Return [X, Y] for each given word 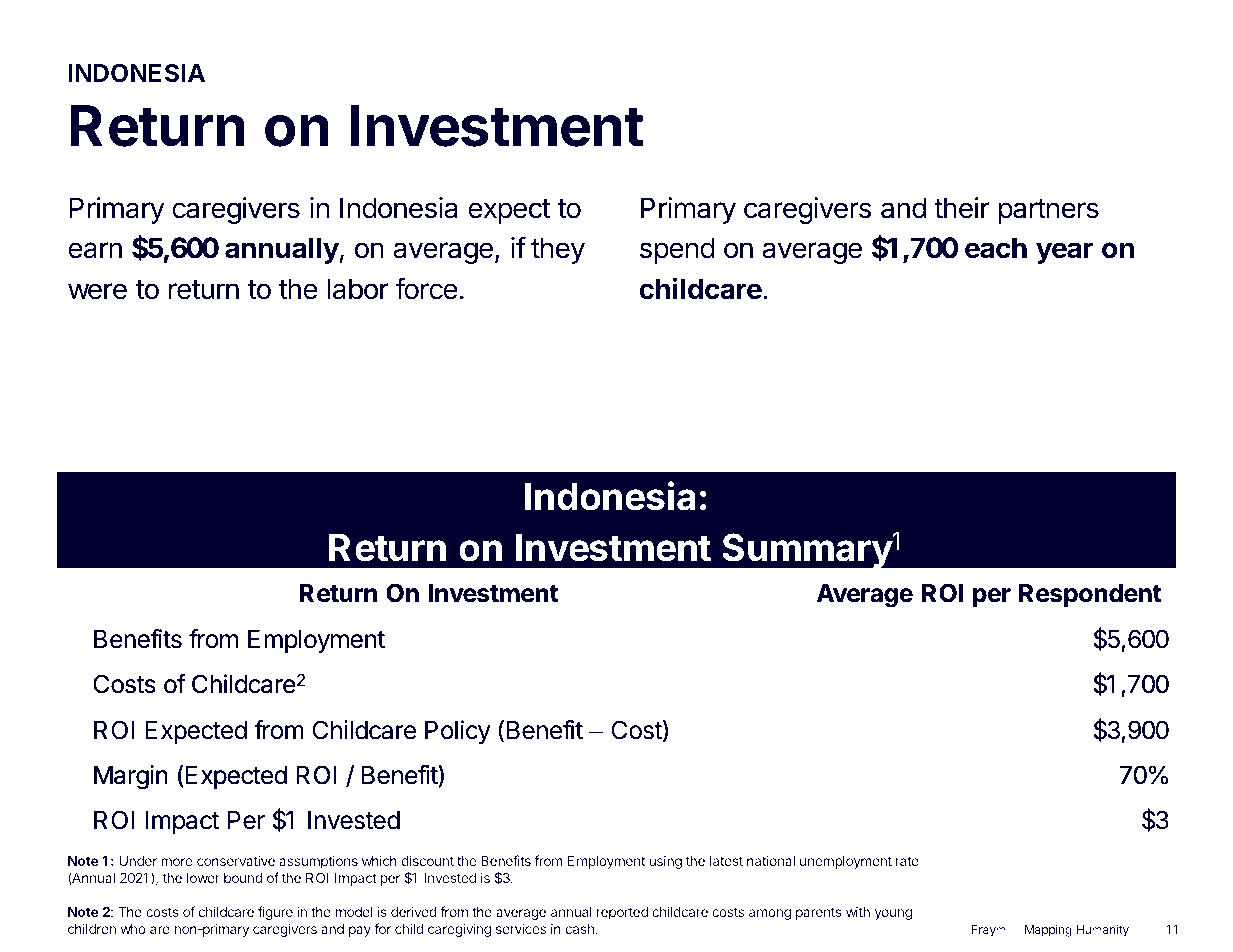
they [558, 250]
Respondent [1090, 595]
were [97, 291]
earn [95, 250]
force [426, 288]
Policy [458, 732]
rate [907, 861]
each [996, 248]
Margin [131, 777]
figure [275, 913]
